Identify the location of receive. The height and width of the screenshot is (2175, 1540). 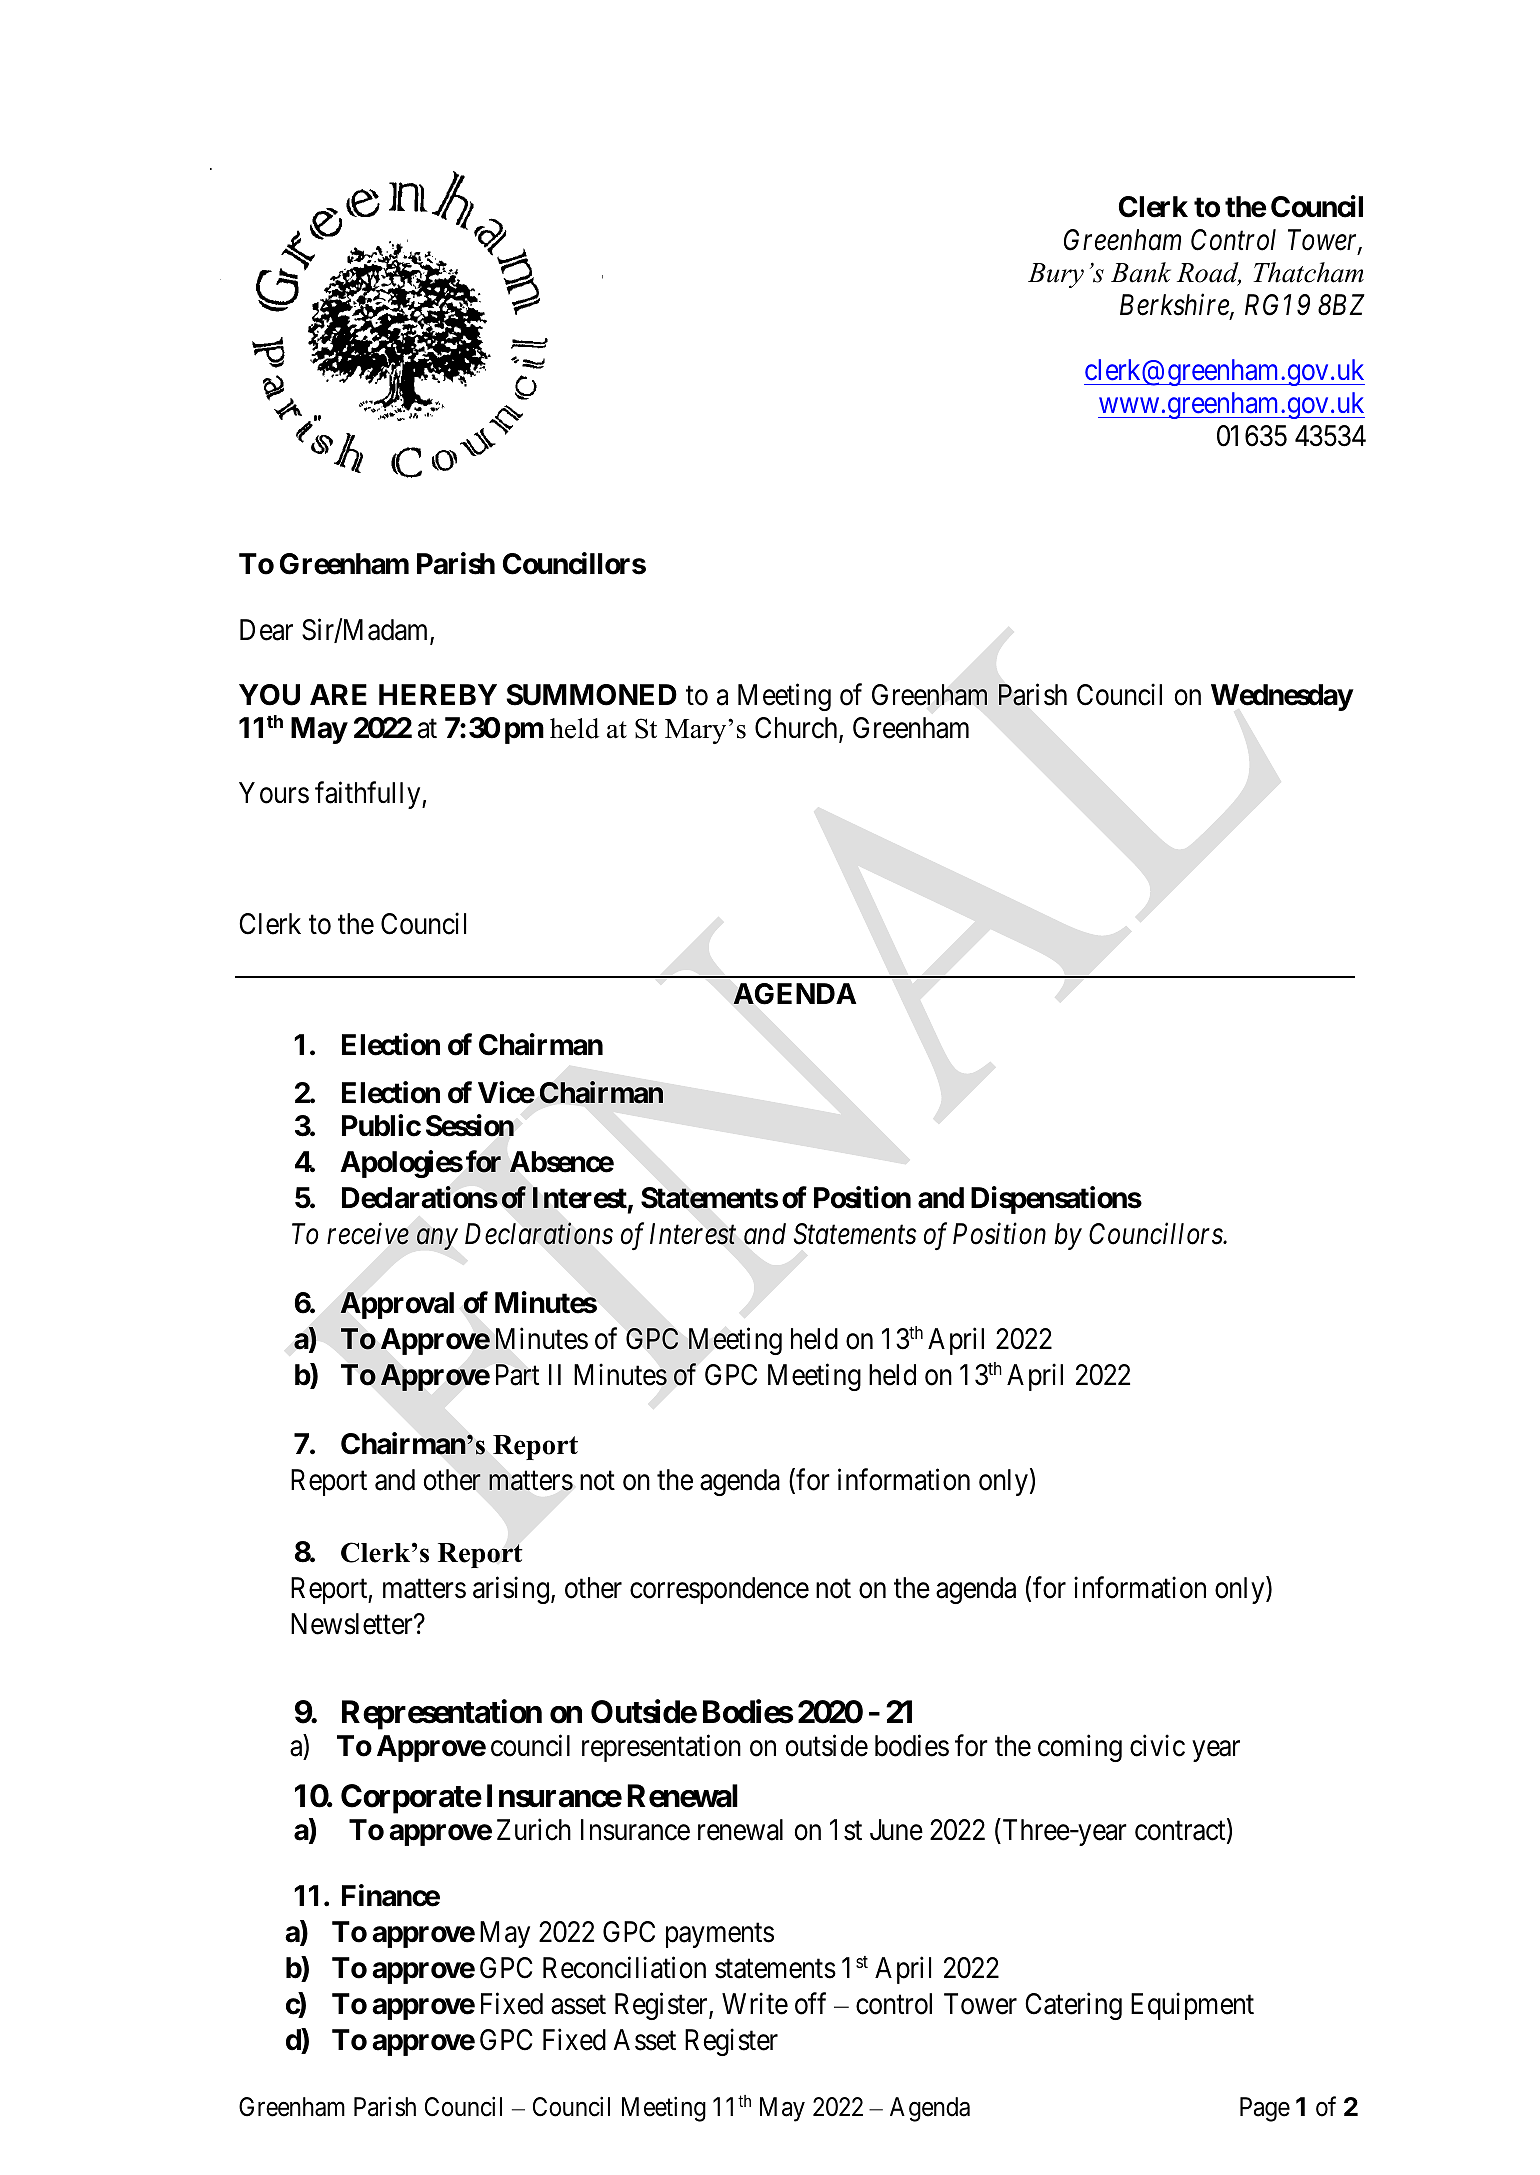
(368, 1234).
